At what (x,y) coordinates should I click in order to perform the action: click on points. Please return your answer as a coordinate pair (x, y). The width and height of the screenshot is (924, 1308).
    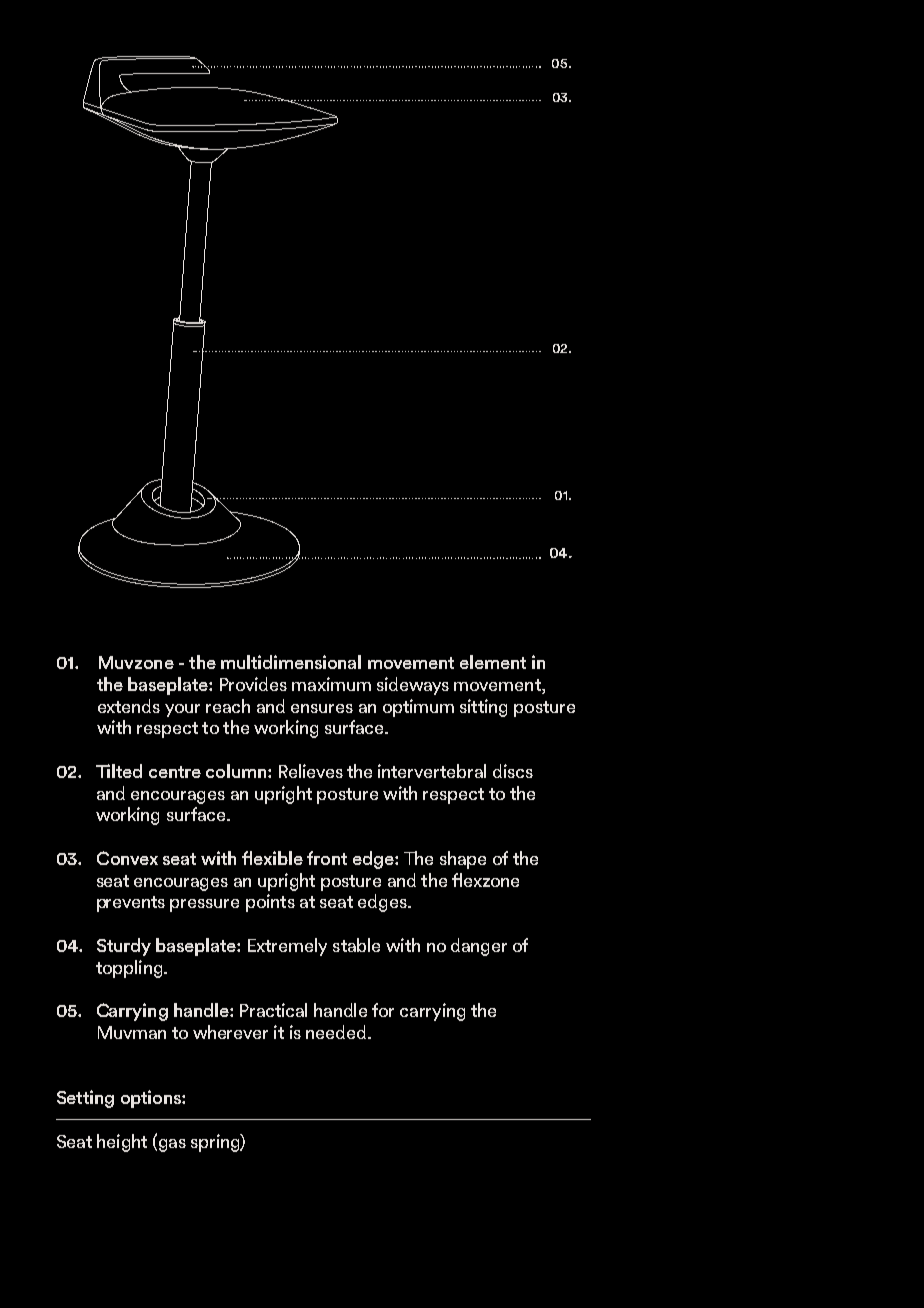
    Looking at the image, I should click on (270, 903).
